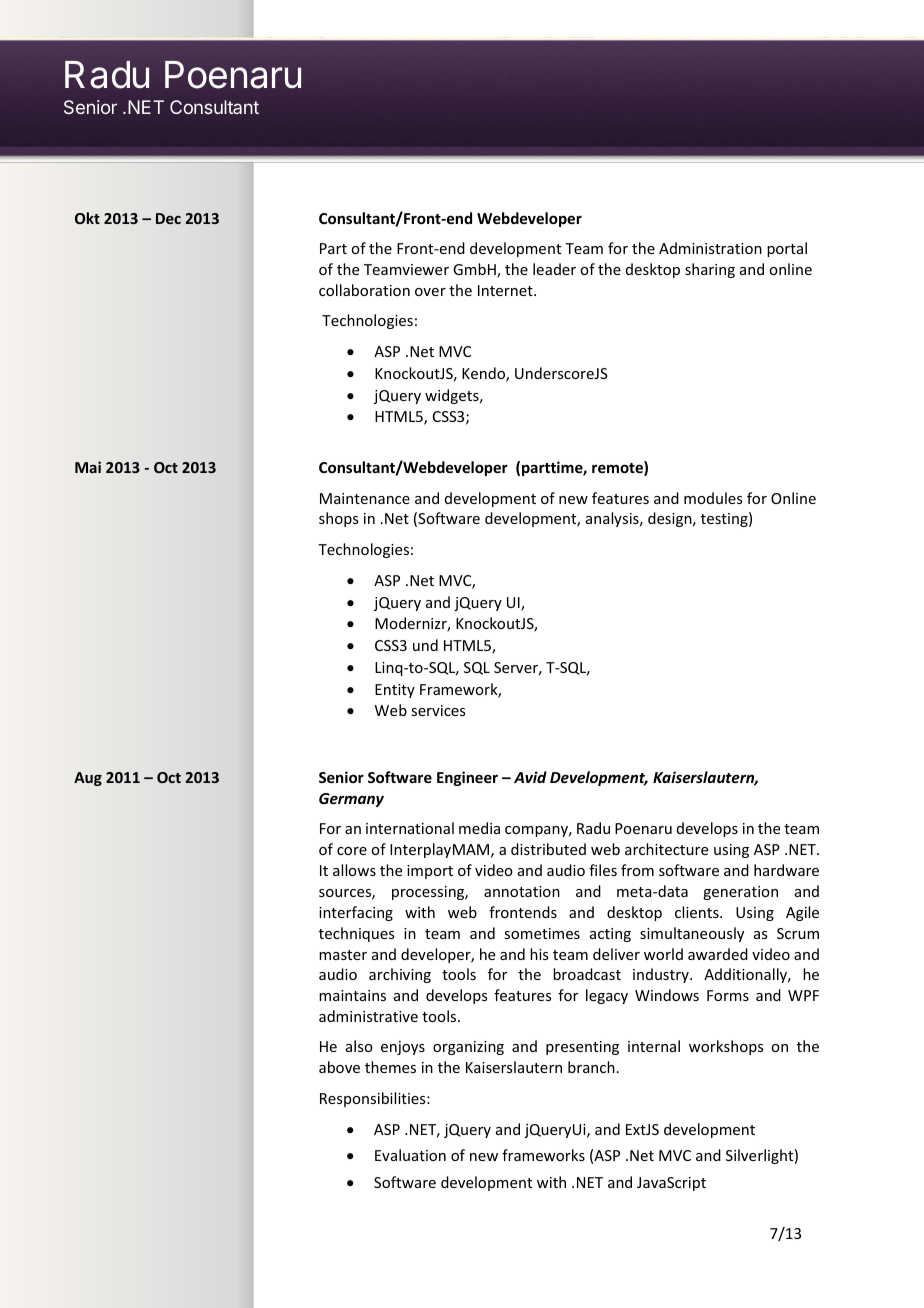 Image resolution: width=924 pixels, height=1308 pixels. What do you see at coordinates (438, 710) in the screenshot?
I see `services` at bounding box center [438, 710].
